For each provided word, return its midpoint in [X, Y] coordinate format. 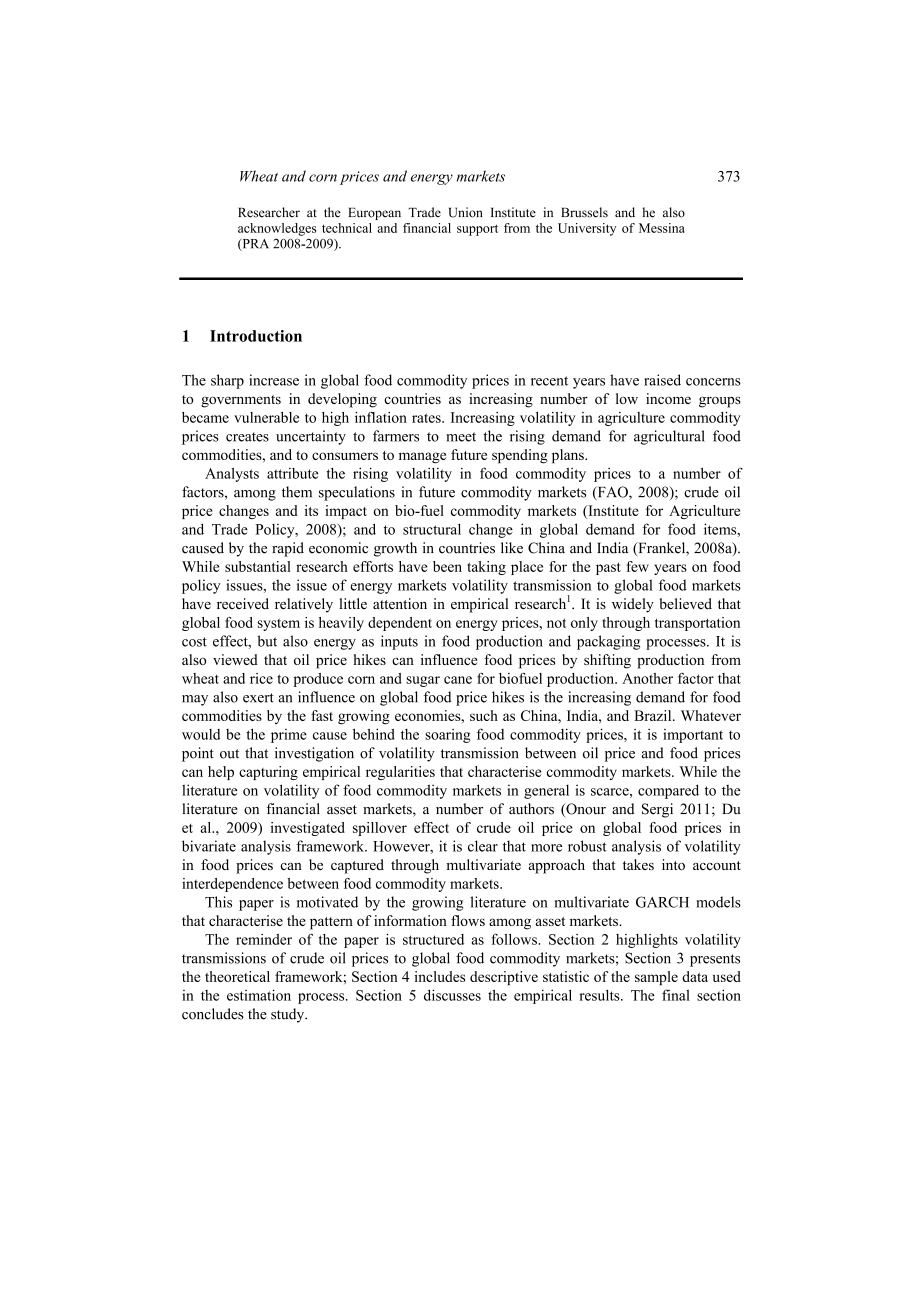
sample [656, 978]
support [477, 230]
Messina [662, 228]
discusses [452, 995]
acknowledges [277, 229]
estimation [259, 995]
